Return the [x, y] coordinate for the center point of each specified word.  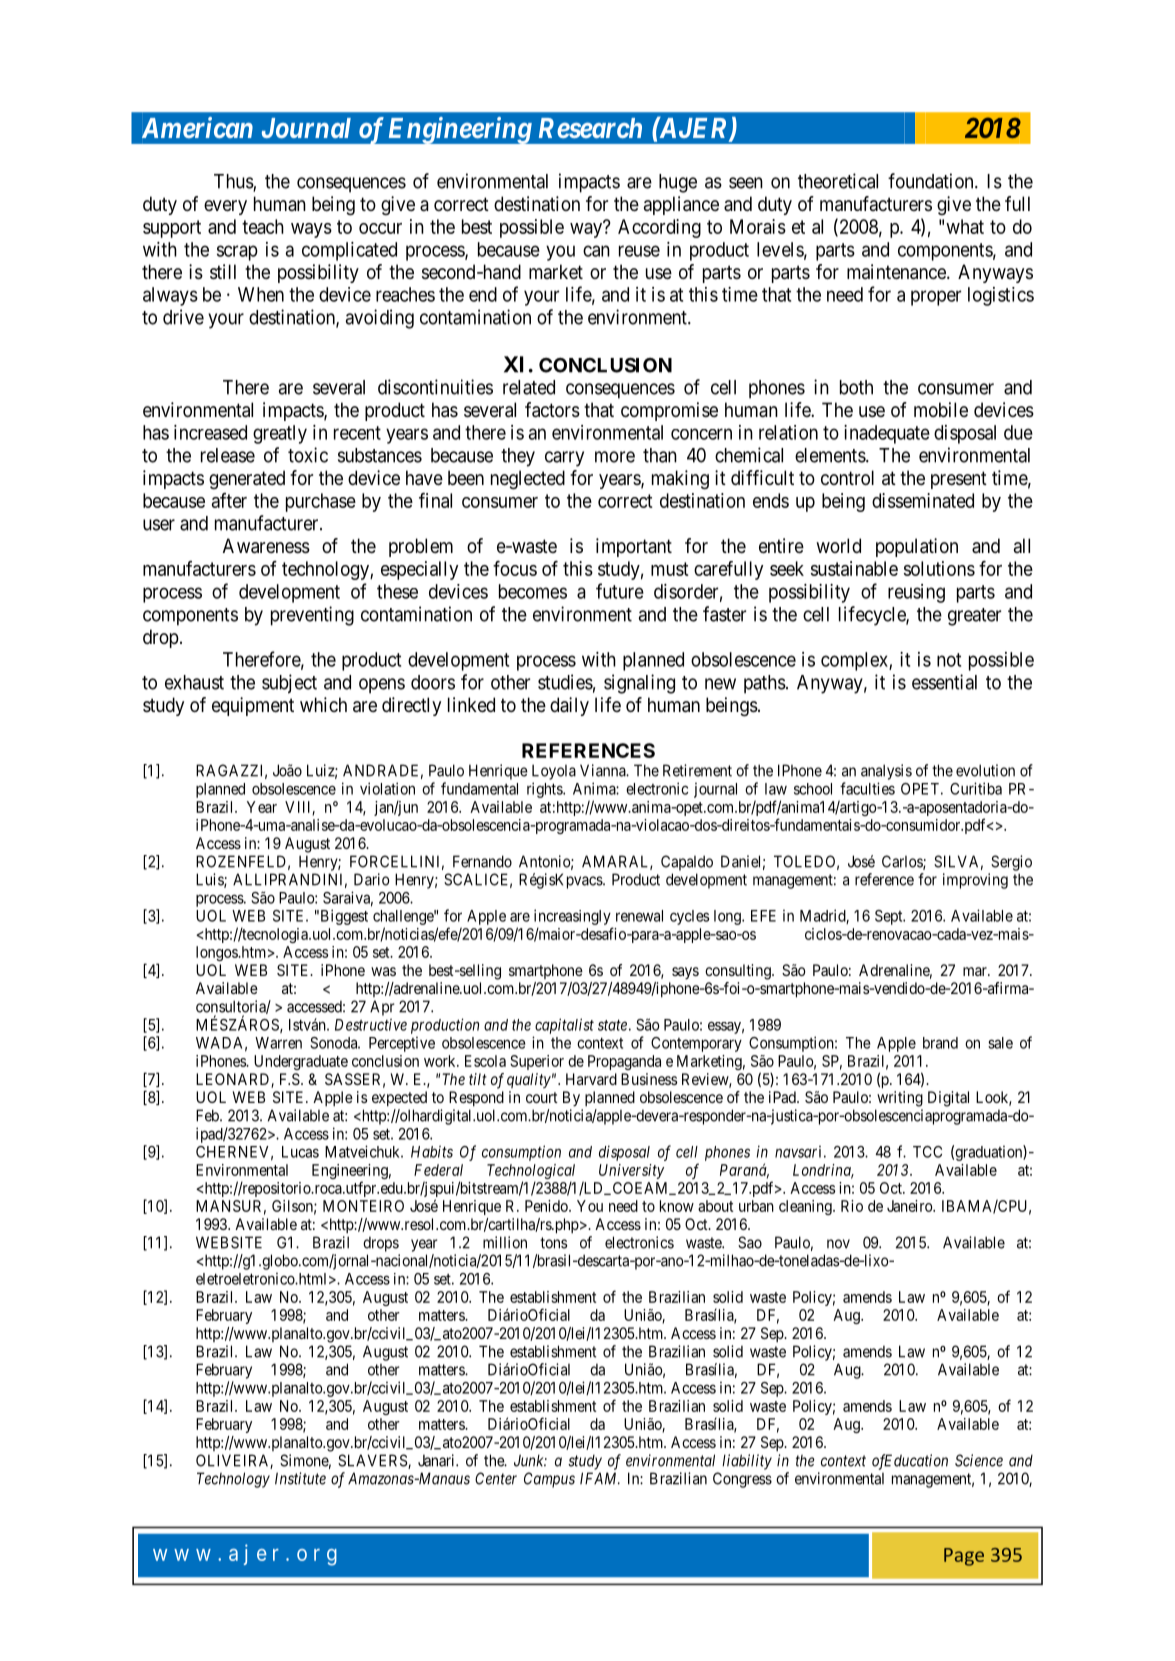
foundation [932, 181]
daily [569, 706]
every [225, 207]
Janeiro [910, 1206]
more [615, 457]
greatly [280, 434]
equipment [253, 706]
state [612, 1025]
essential [944, 682]
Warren [278, 1043]
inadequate [887, 434]
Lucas [300, 1152]
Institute [300, 1478]
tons [553, 1243]
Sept [890, 917]
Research [590, 128]
